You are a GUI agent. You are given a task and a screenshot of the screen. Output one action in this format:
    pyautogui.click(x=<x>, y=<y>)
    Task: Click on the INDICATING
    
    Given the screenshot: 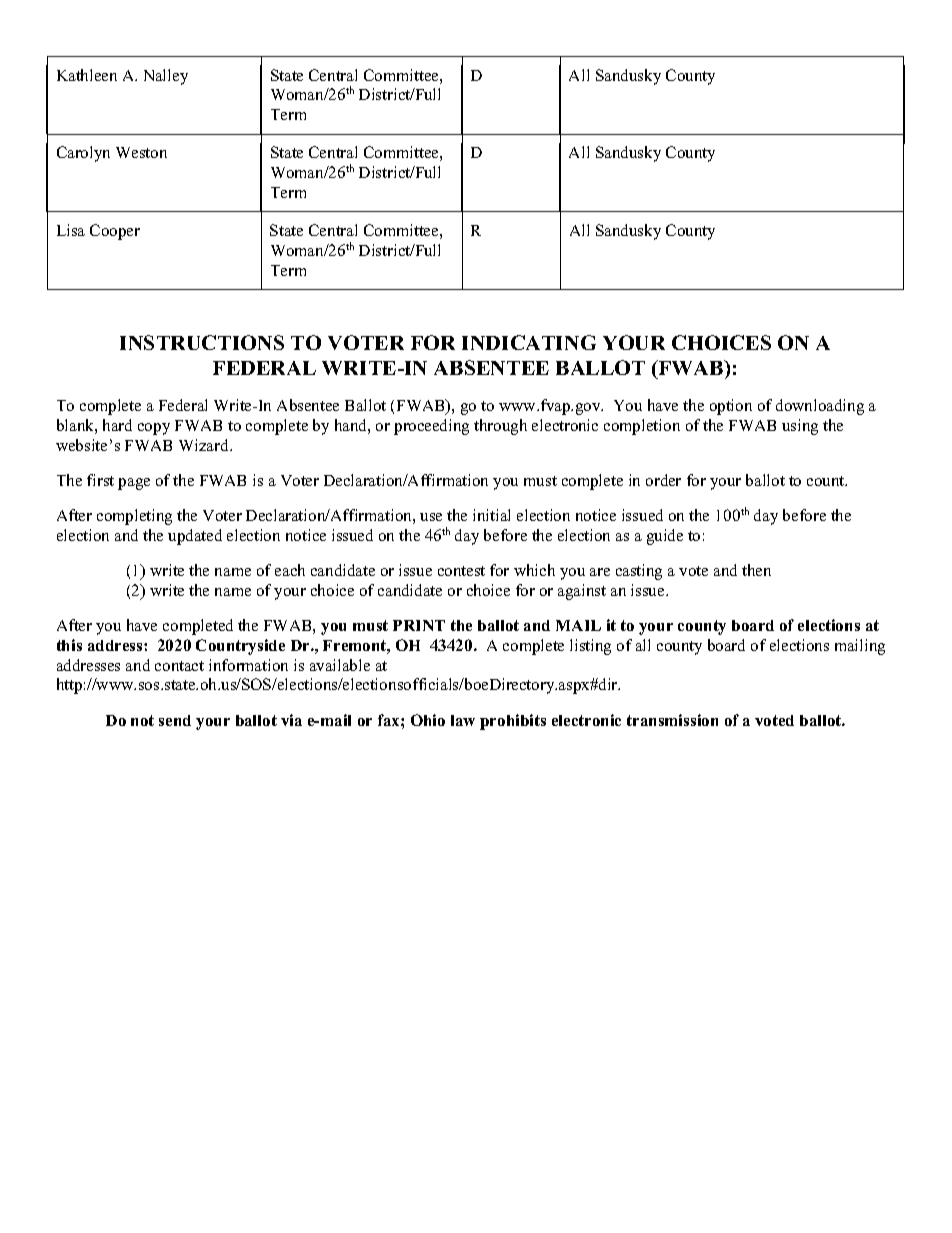 What is the action you would take?
    pyautogui.click(x=529, y=342)
